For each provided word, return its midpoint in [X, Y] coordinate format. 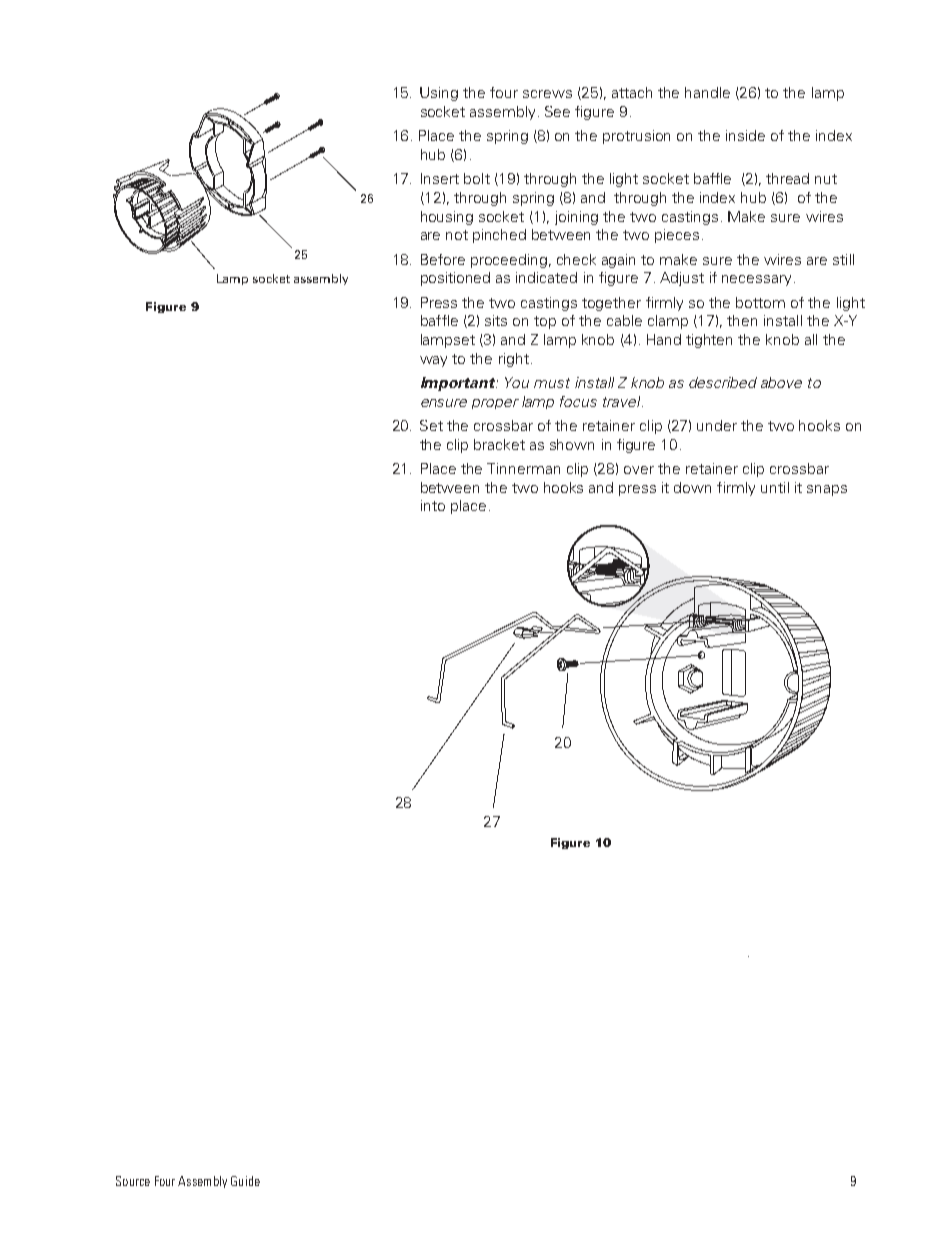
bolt [477, 178]
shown [572, 444]
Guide [245, 1181]
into [433, 505]
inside [745, 135]
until [775, 487]
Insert [440, 178]
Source [133, 1181]
